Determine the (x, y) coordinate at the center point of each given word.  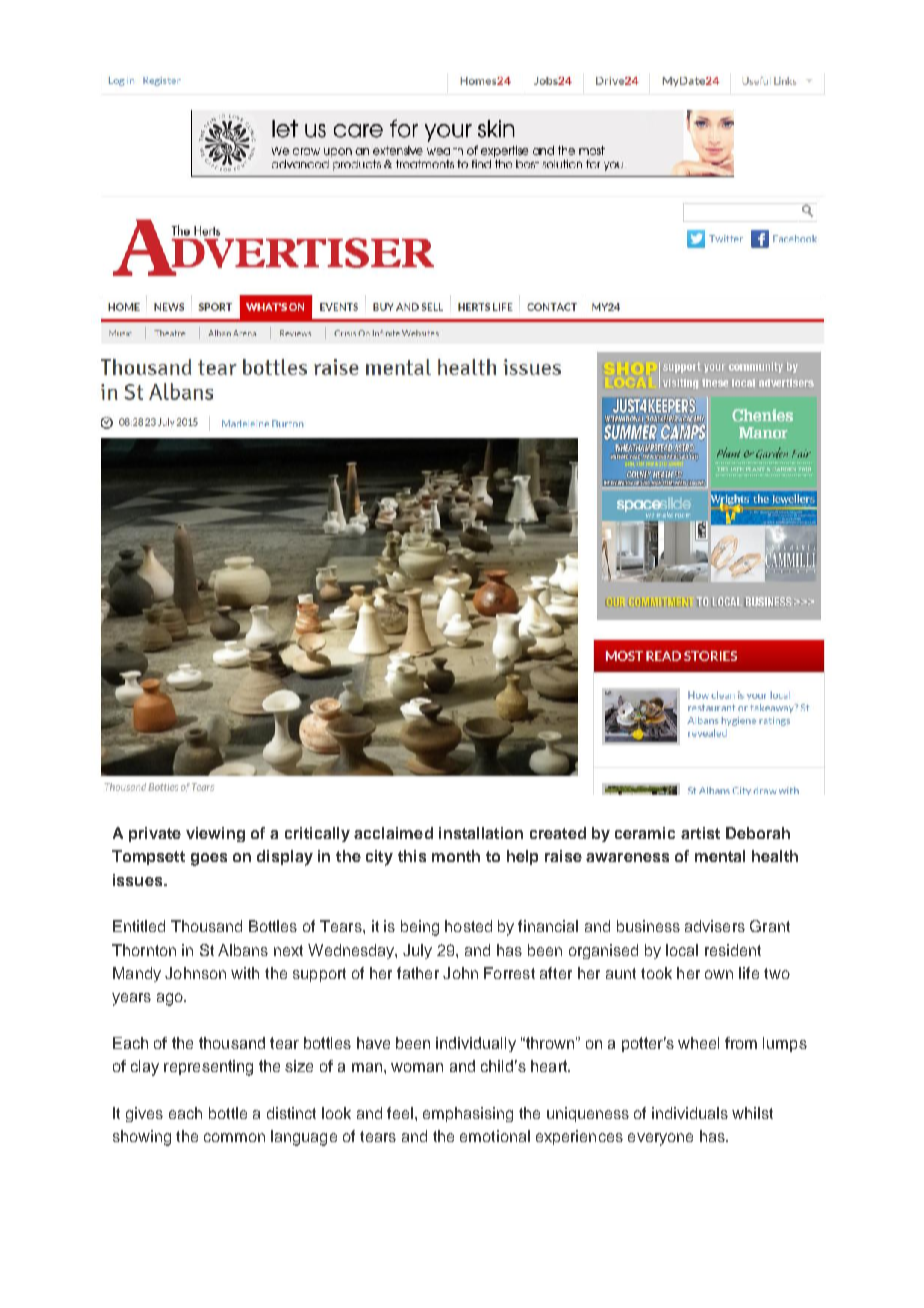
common (234, 1137)
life (749, 973)
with (245, 973)
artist (700, 833)
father (418, 973)
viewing (215, 834)
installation (481, 833)
